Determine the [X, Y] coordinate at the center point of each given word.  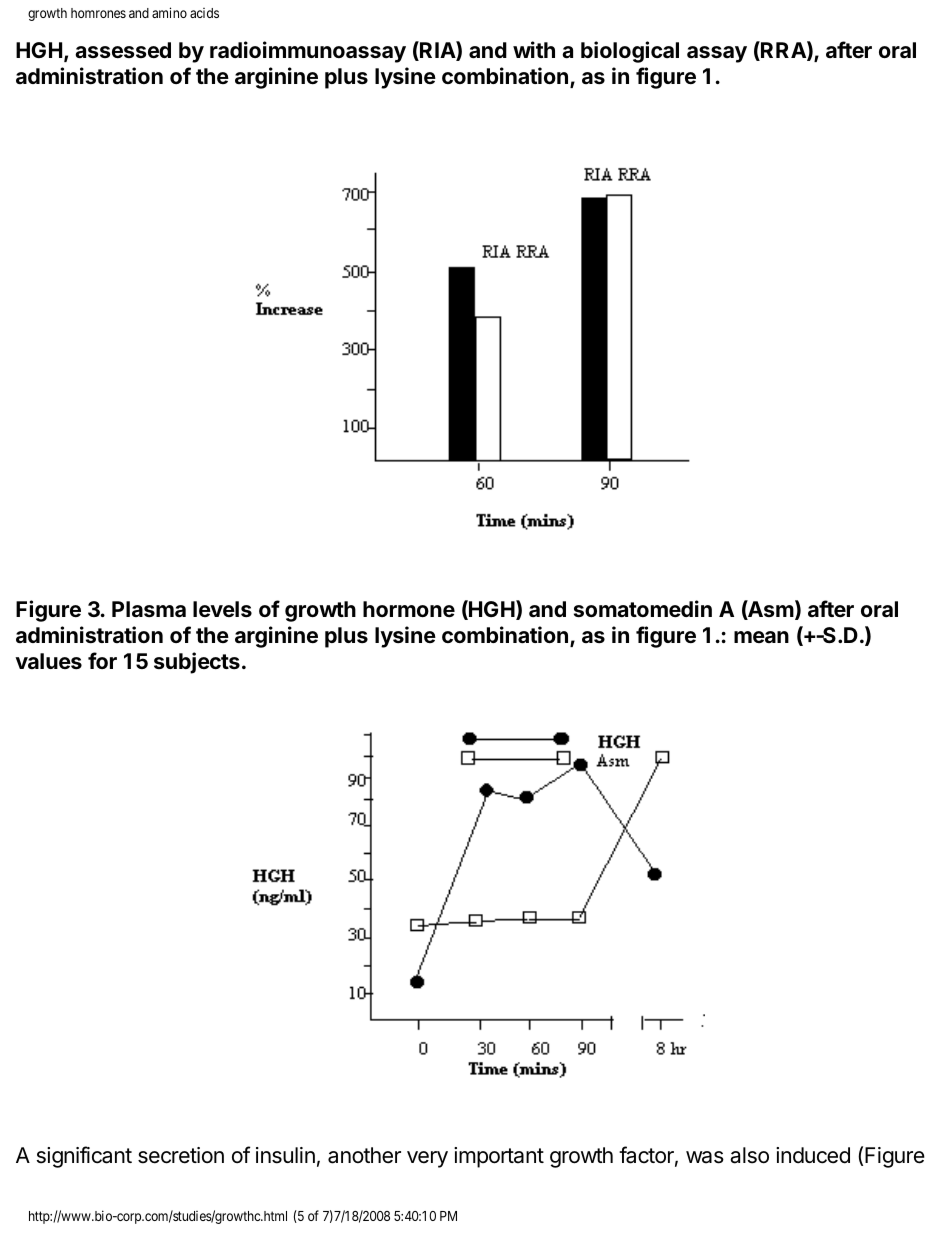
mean [761, 637]
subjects [197, 663]
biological [630, 52]
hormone [409, 609]
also [749, 1155]
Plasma [149, 609]
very [427, 1159]
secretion [181, 1155]
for [102, 660]
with [534, 49]
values [48, 661]
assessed [123, 50]
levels [222, 609]
